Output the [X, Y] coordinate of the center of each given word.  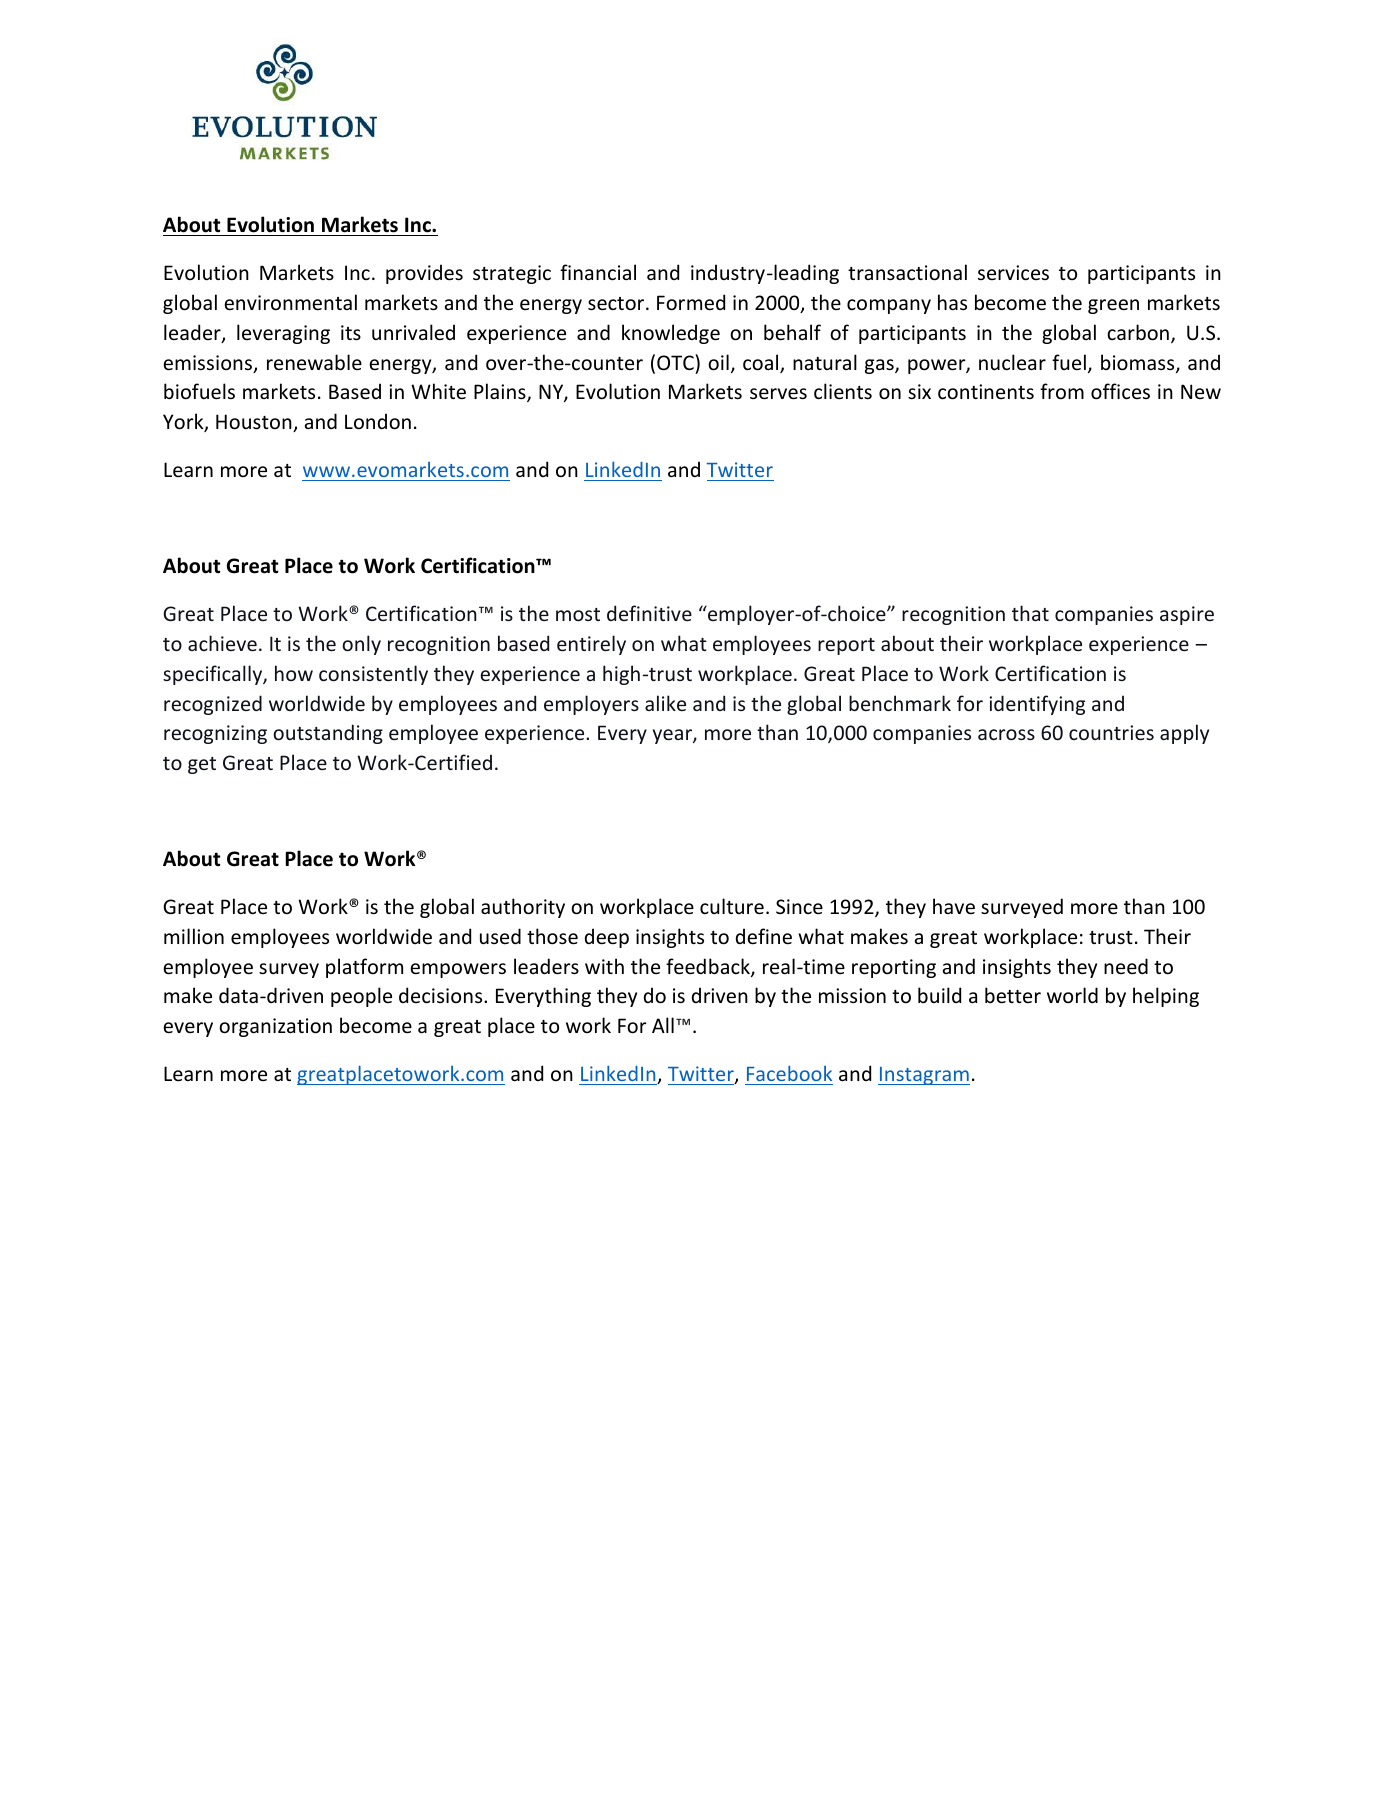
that [1030, 613]
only [361, 645]
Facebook [789, 1073]
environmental [290, 302]
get [202, 765]
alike [665, 703]
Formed [691, 302]
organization [275, 1027]
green [1113, 306]
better [1013, 995]
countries [1111, 732]
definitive [649, 613]
